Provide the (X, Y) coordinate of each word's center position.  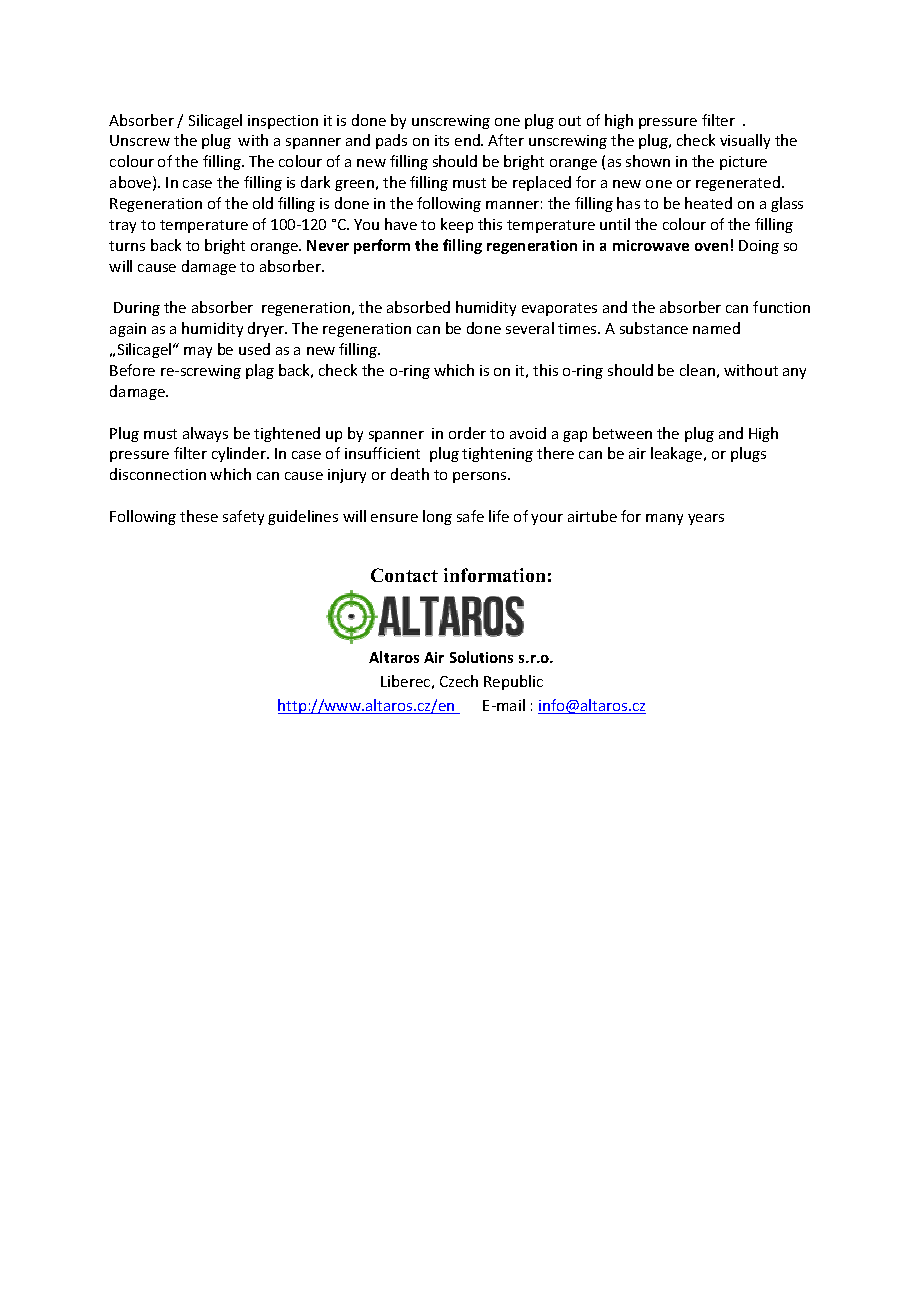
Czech (459, 681)
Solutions (481, 657)
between (622, 433)
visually (745, 141)
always (205, 434)
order (467, 433)
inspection (283, 122)
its (442, 140)
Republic (513, 682)
